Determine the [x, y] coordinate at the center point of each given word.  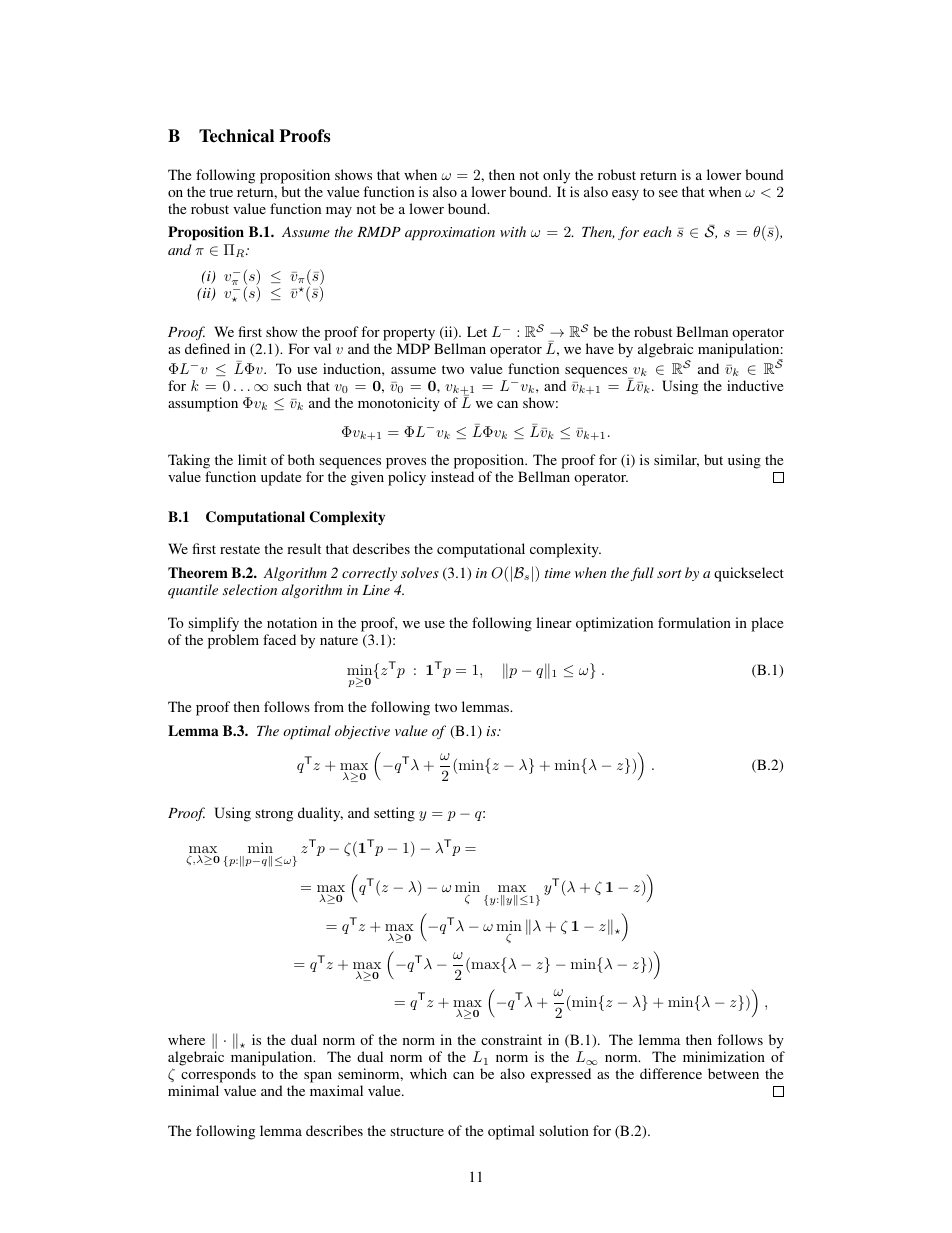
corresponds [218, 1077]
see [668, 193]
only [556, 176]
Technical [236, 136]
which [428, 1073]
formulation [694, 622]
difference [671, 1073]
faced [279, 639]
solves [420, 572]
